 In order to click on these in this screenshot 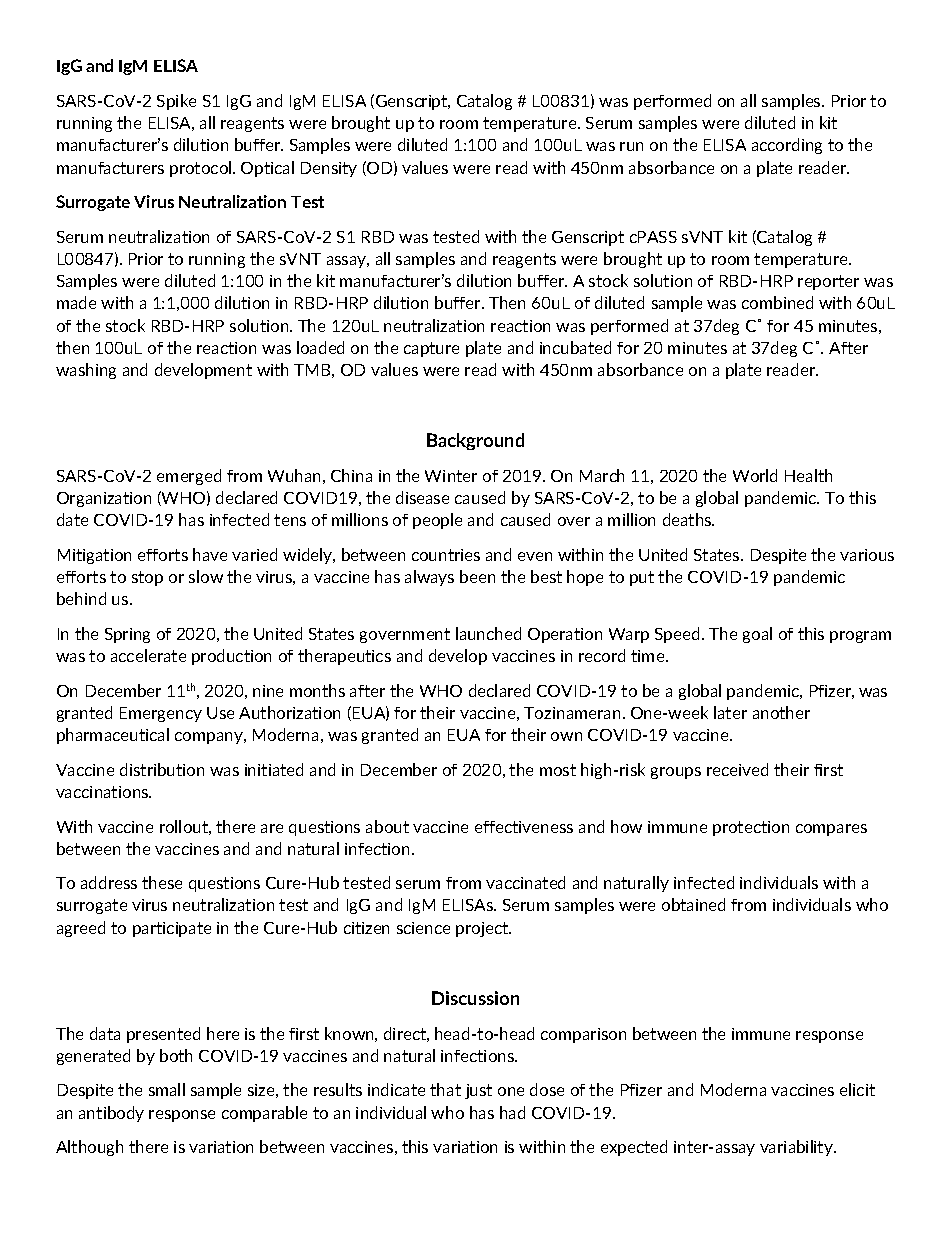, I will do `click(162, 882)`.
